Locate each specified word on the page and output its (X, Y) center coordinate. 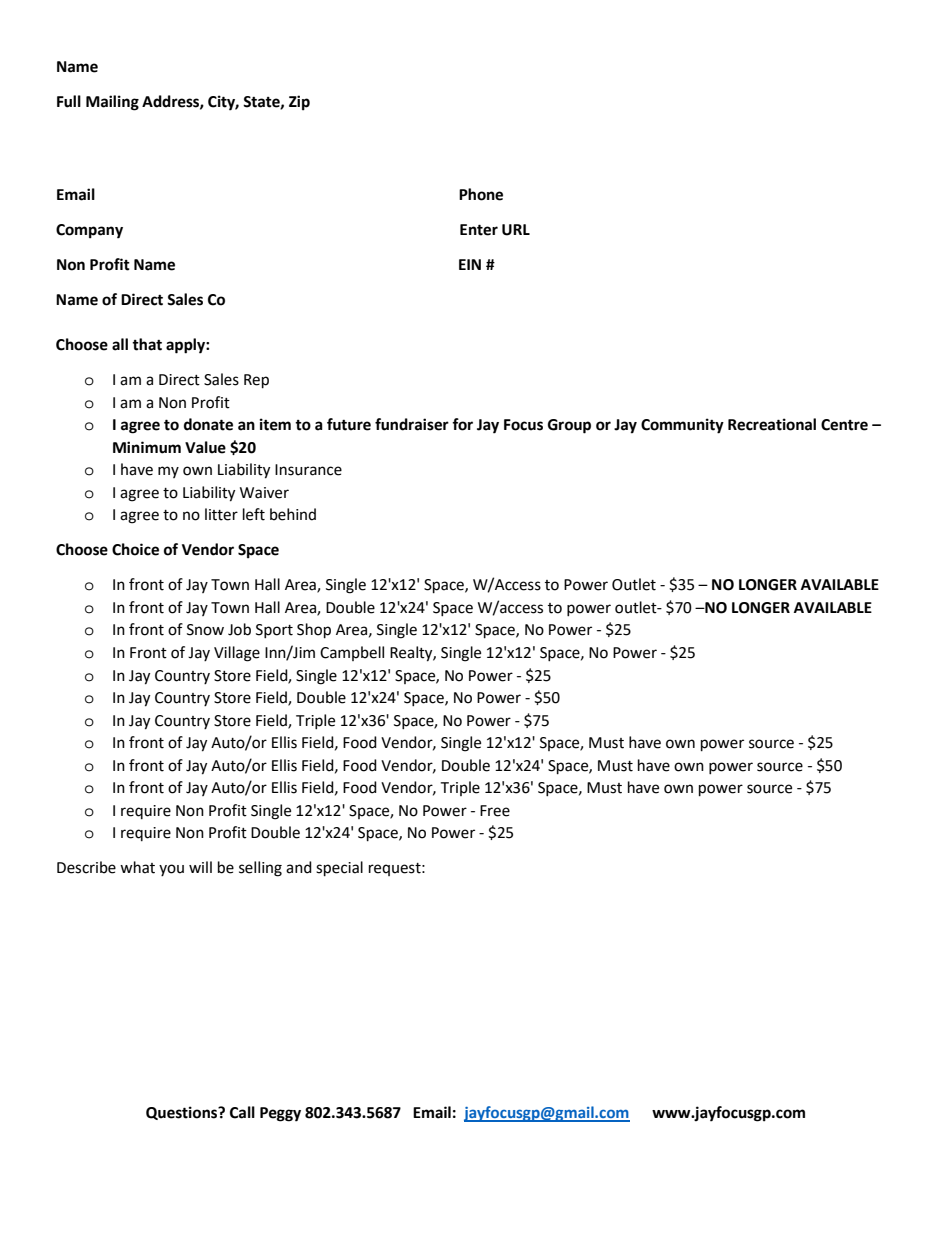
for (462, 424)
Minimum (147, 447)
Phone (481, 194)
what (137, 867)
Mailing (112, 103)
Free (495, 811)
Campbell (352, 653)
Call (242, 1112)
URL (516, 230)
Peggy (280, 1114)
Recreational (772, 424)
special (339, 869)
